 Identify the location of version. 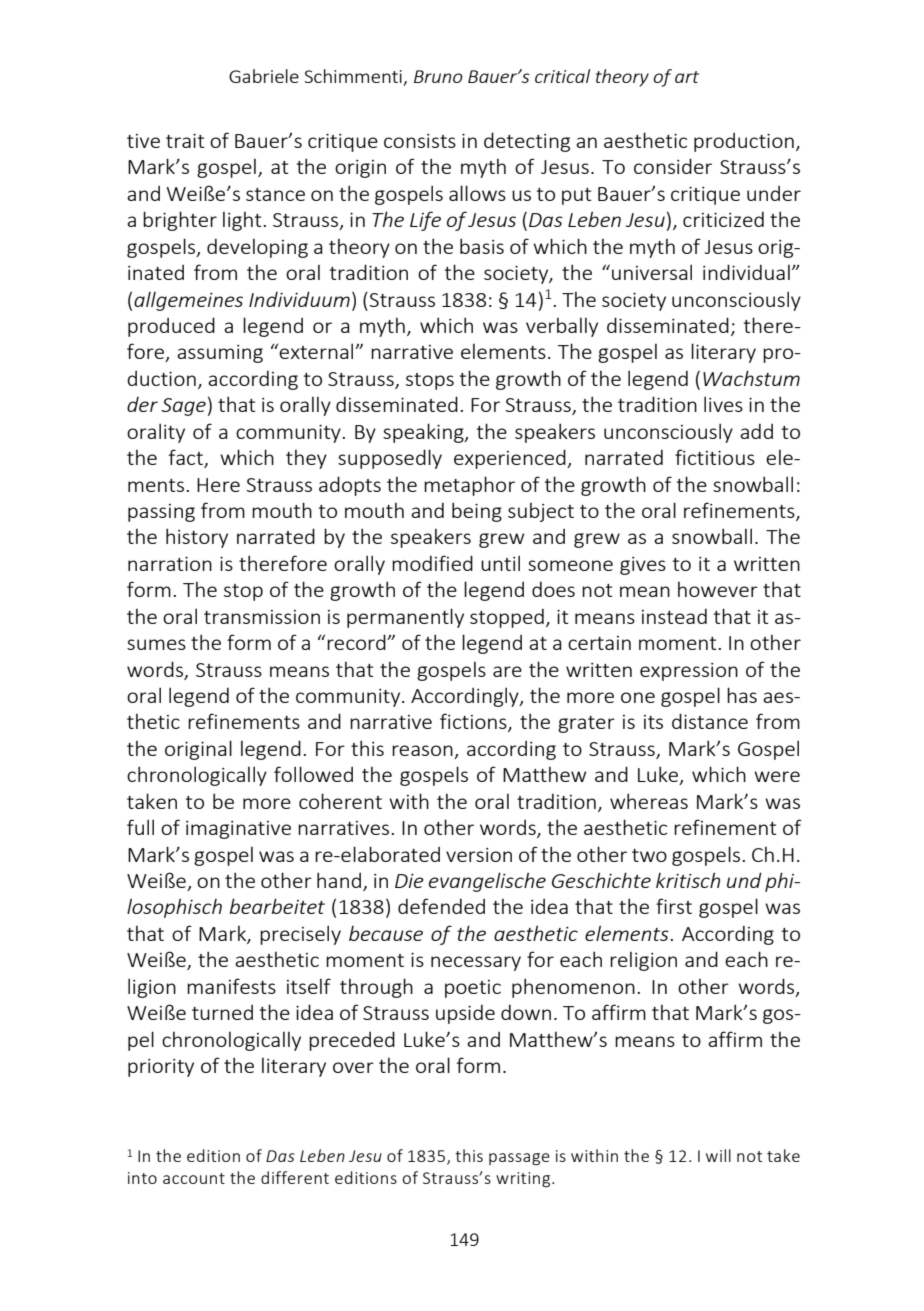
(479, 855).
